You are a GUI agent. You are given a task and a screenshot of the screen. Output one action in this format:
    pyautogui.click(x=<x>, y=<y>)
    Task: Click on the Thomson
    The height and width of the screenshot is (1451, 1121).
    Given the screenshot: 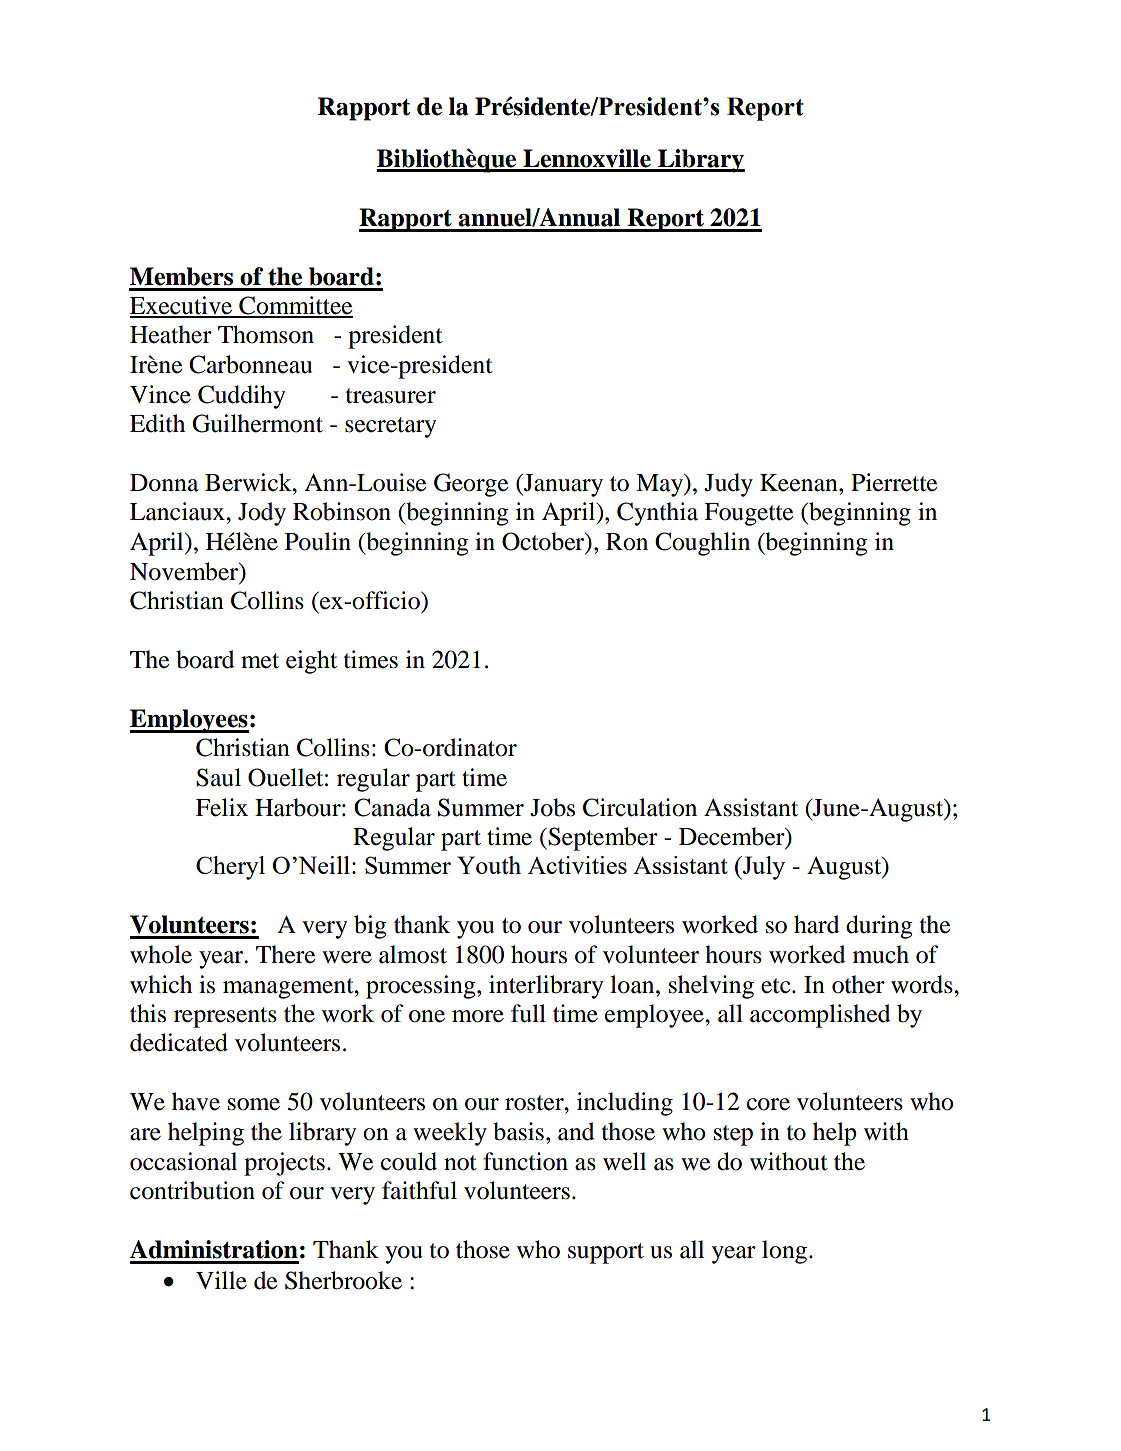 What is the action you would take?
    pyautogui.click(x=266, y=334)
